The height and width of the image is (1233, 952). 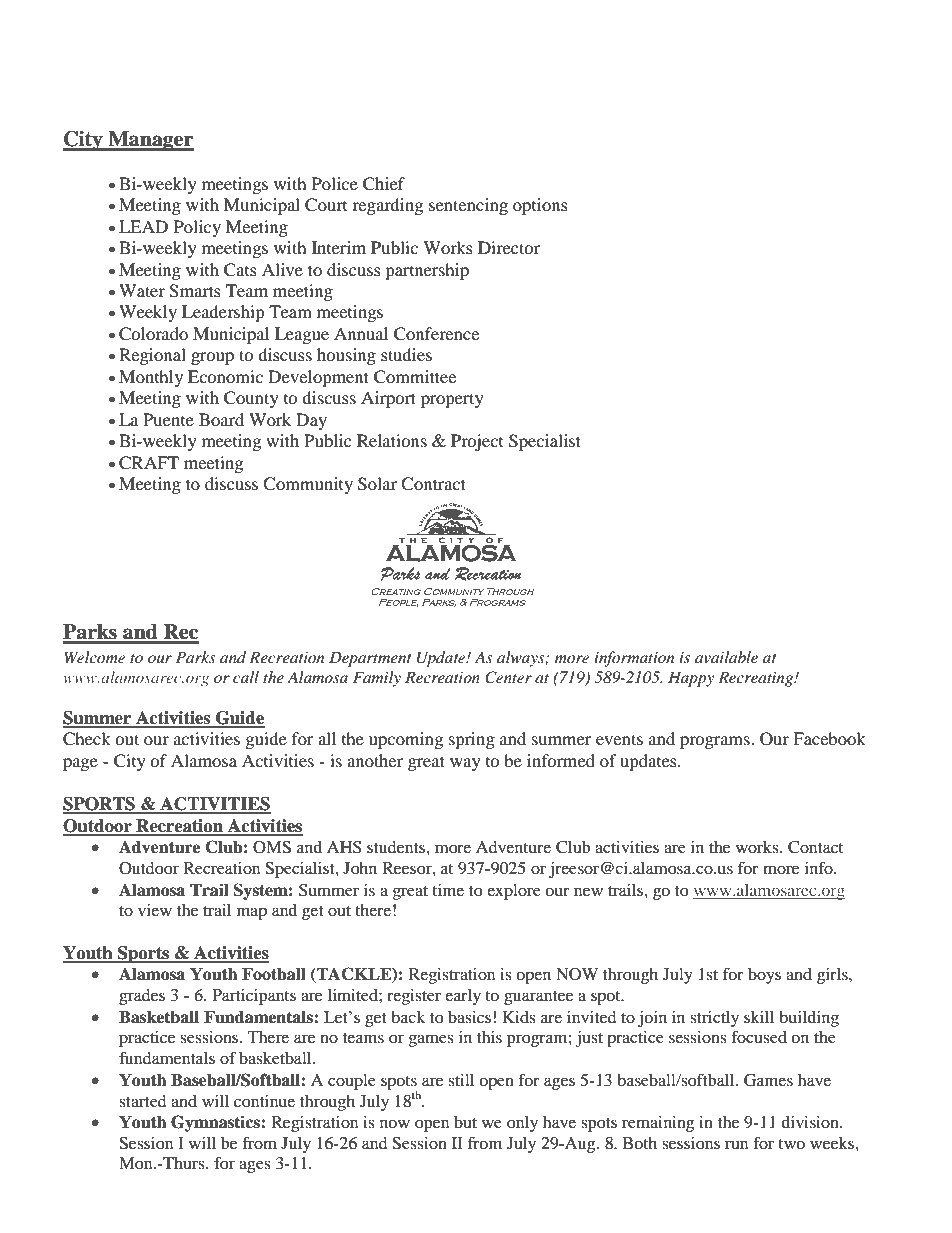 What do you see at coordinates (726, 657) in the image?
I see `available` at bounding box center [726, 657].
